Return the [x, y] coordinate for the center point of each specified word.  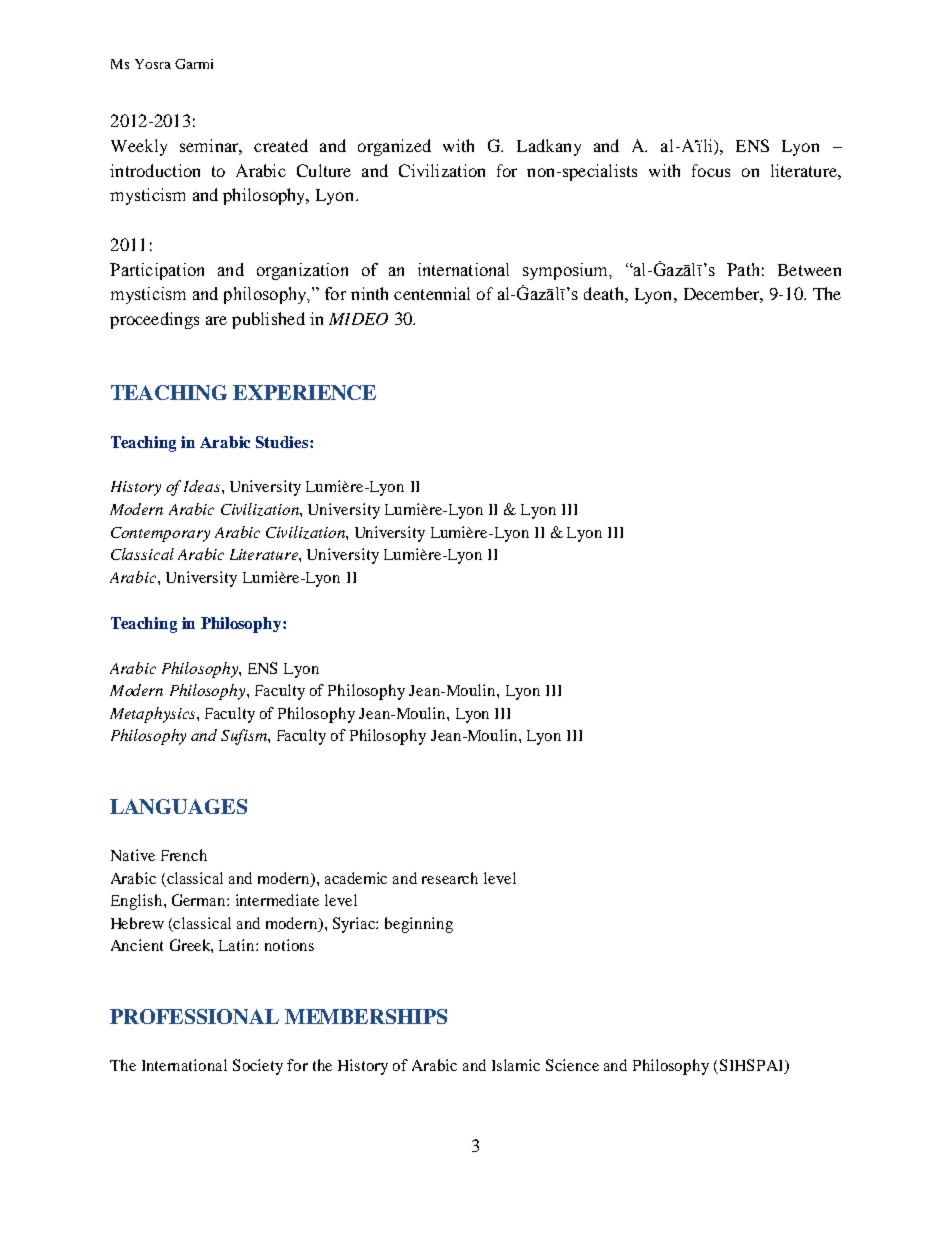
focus [711, 170]
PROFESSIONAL [194, 1016]
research [450, 878]
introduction [155, 170]
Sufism [245, 737]
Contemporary [160, 534]
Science [572, 1065]
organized [394, 147]
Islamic [516, 1065]
